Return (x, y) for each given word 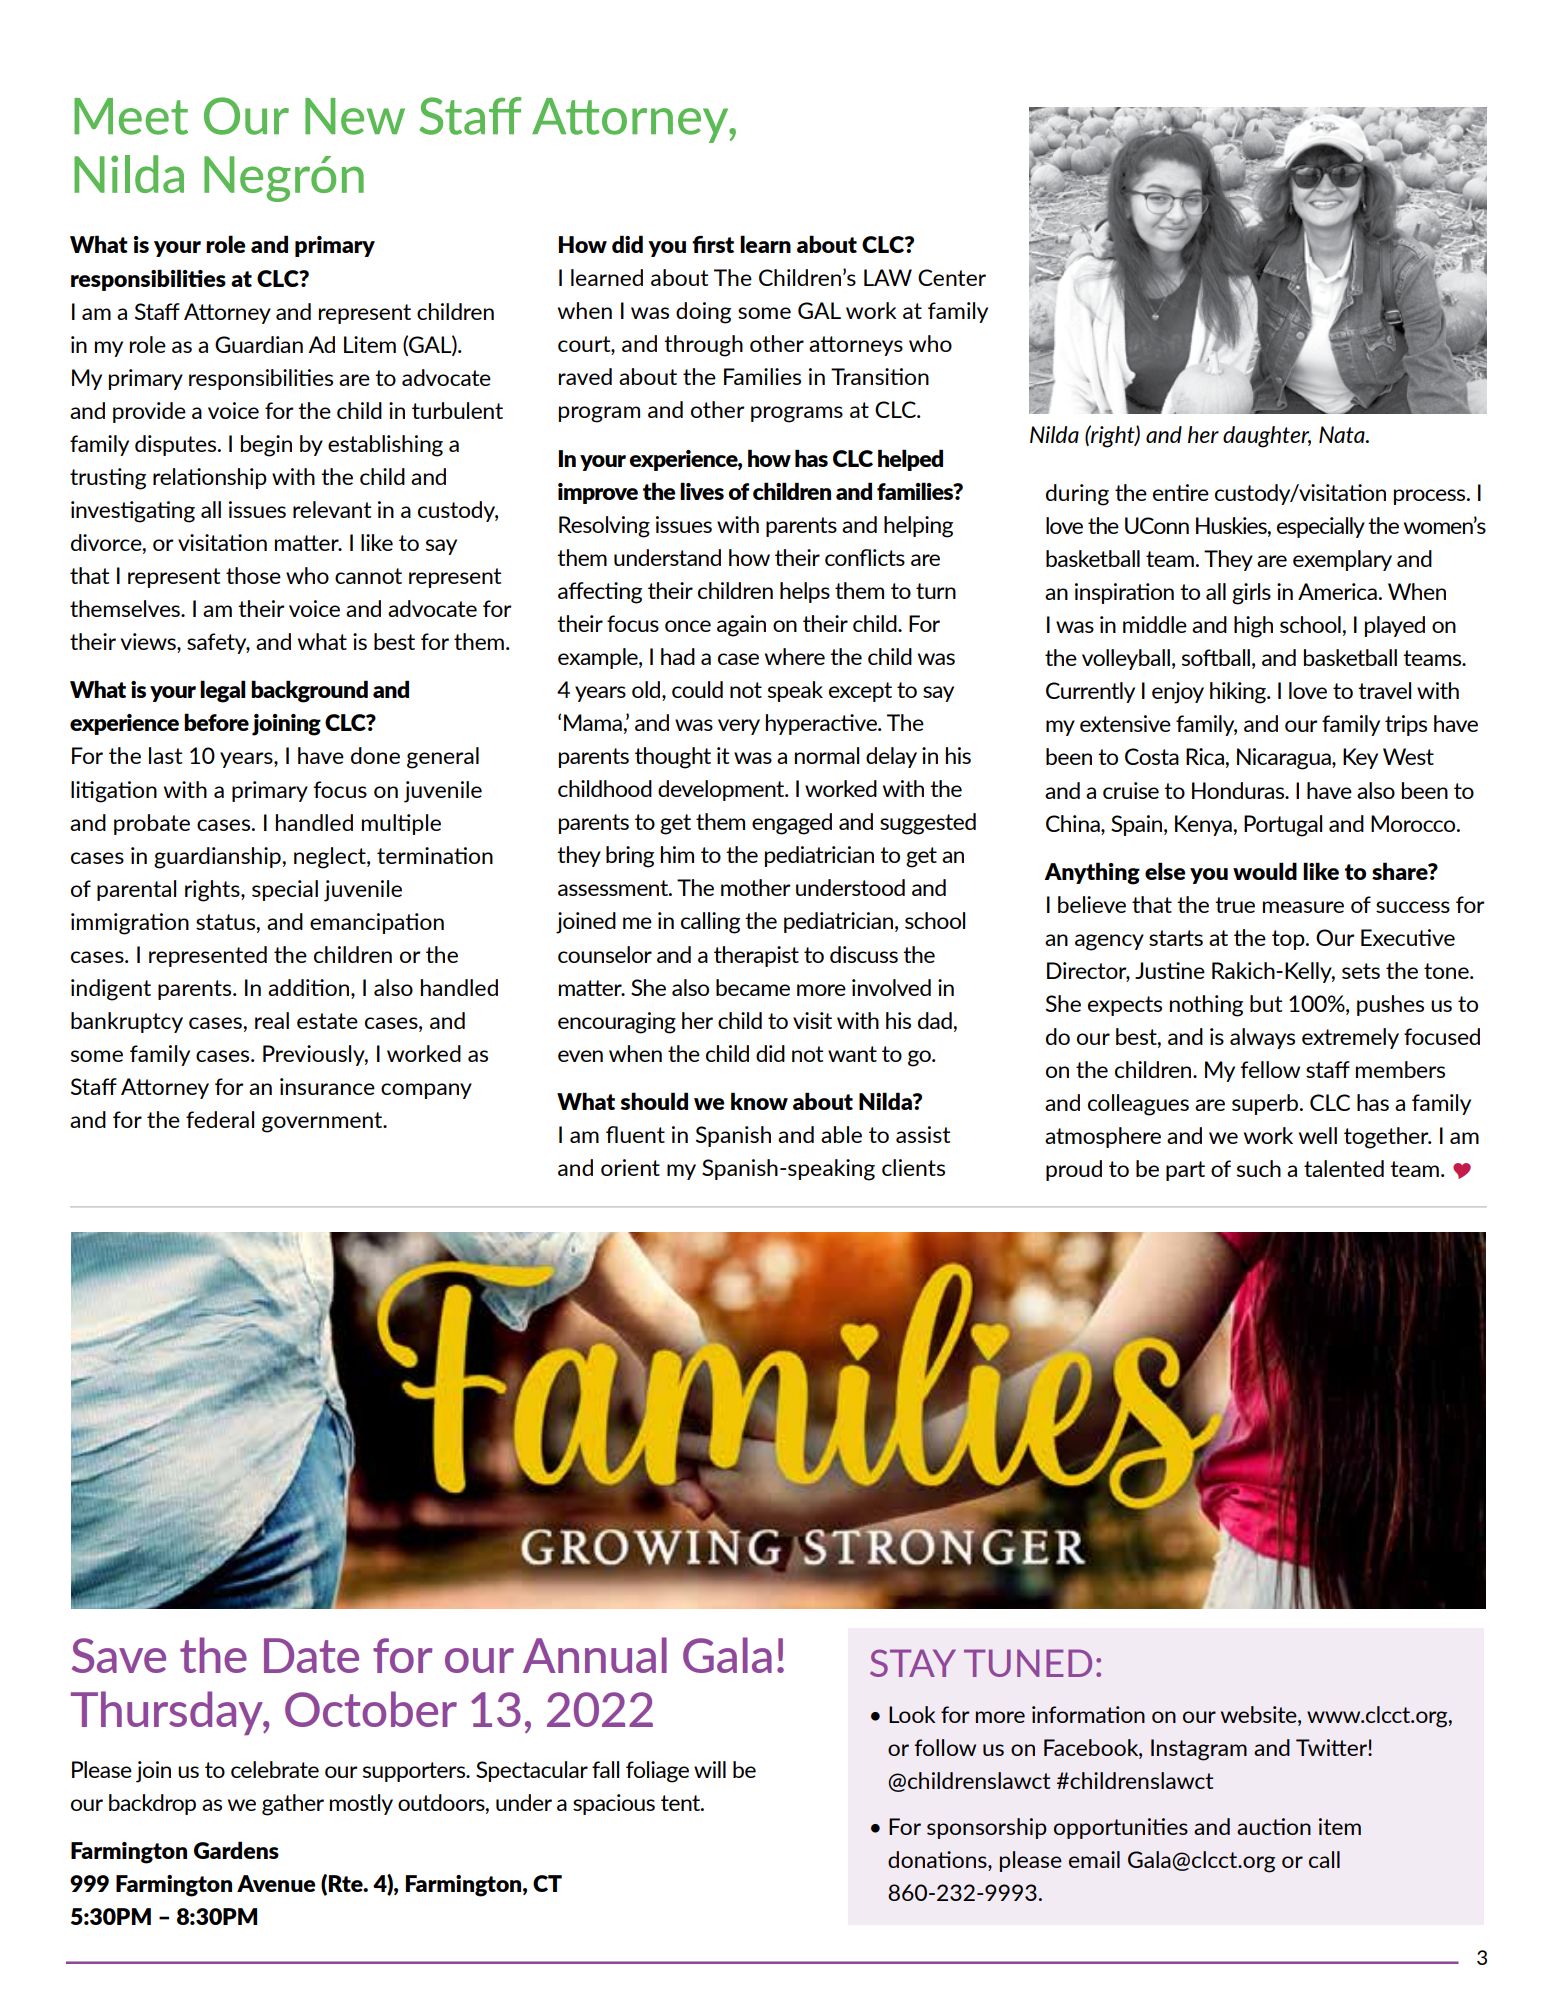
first (713, 244)
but (1266, 1003)
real (272, 1020)
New (355, 116)
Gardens (236, 1850)
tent (682, 1803)
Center (952, 277)
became (753, 987)
